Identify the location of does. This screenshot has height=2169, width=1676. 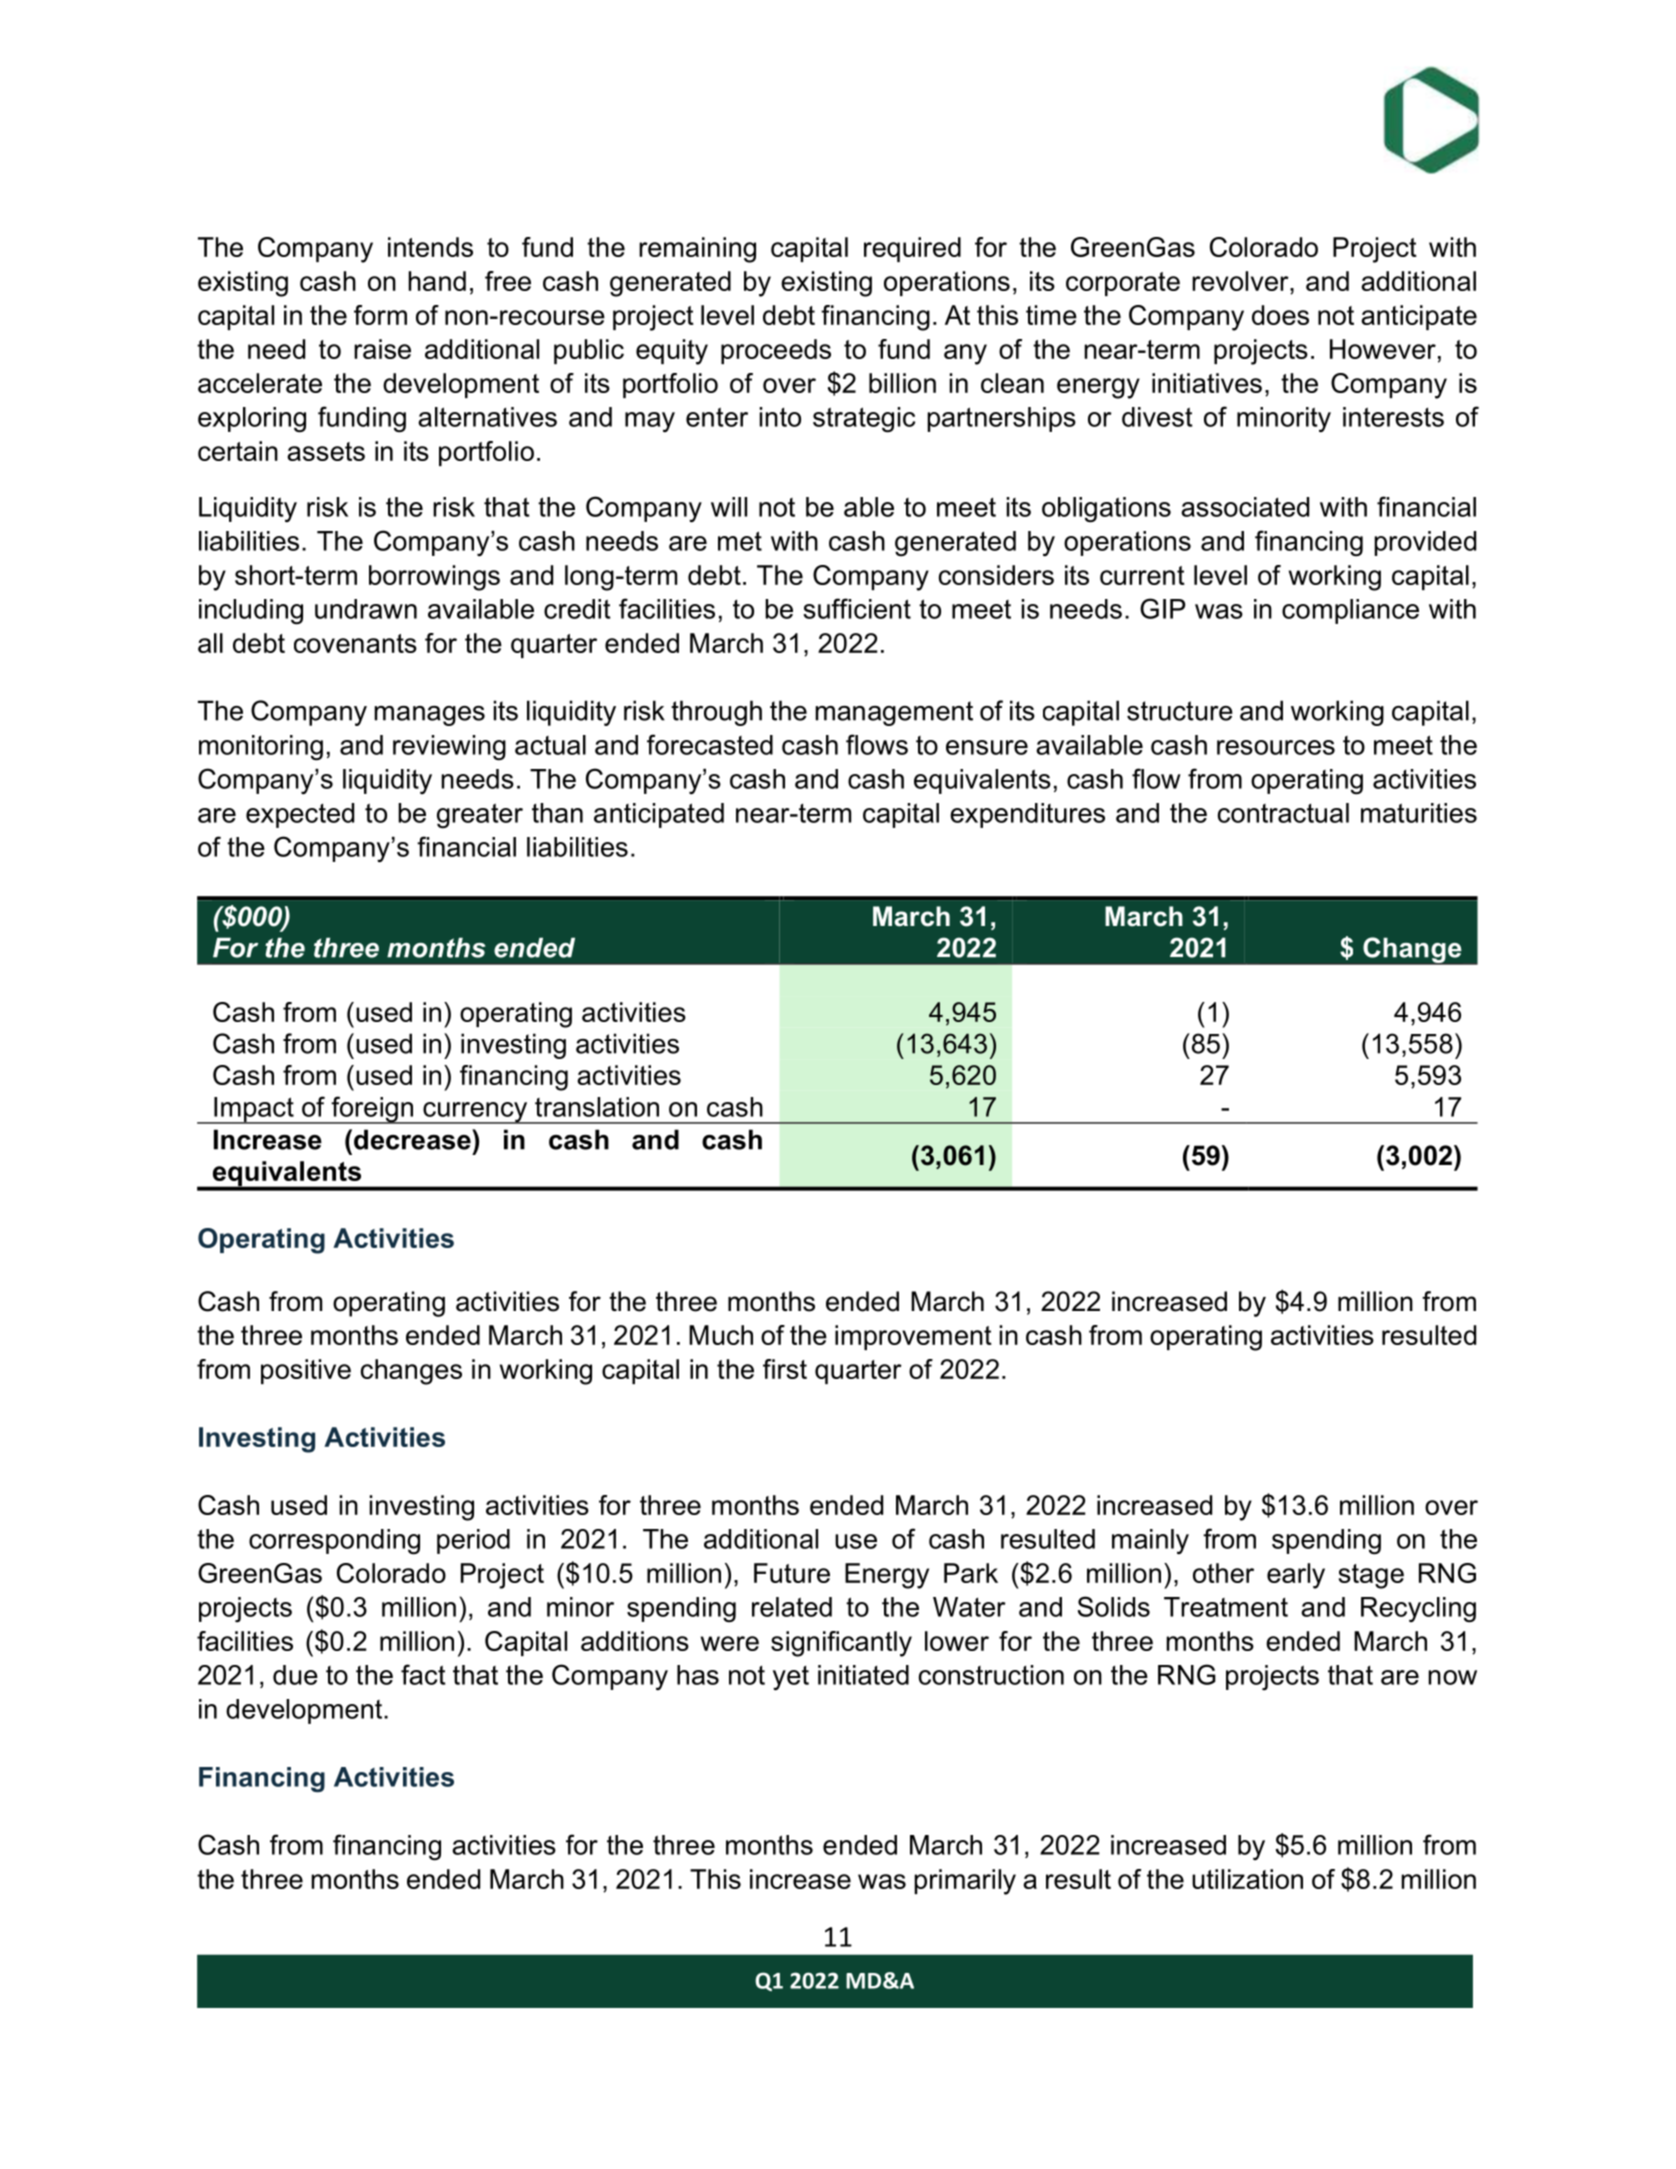
(1280, 315).
